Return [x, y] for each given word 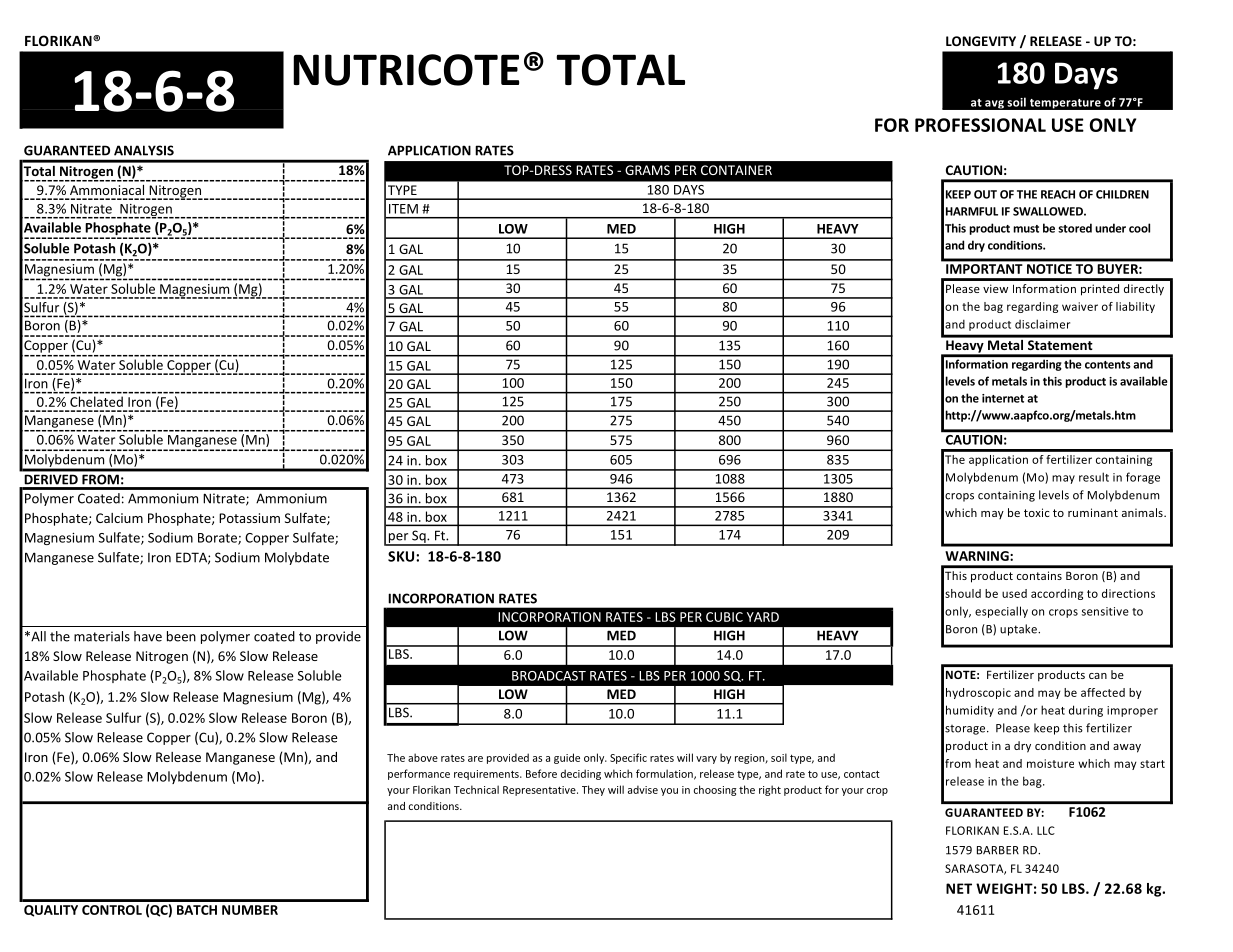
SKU [402, 556]
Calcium [119, 518]
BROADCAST [549, 676]
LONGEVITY [981, 41]
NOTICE [1049, 269]
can [1098, 676]
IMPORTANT [984, 269]
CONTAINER [736, 170]
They [593, 790]
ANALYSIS [144, 150]
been [181, 636]
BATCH [197, 910]
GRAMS [647, 170]
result [1094, 477]
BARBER [998, 850]
